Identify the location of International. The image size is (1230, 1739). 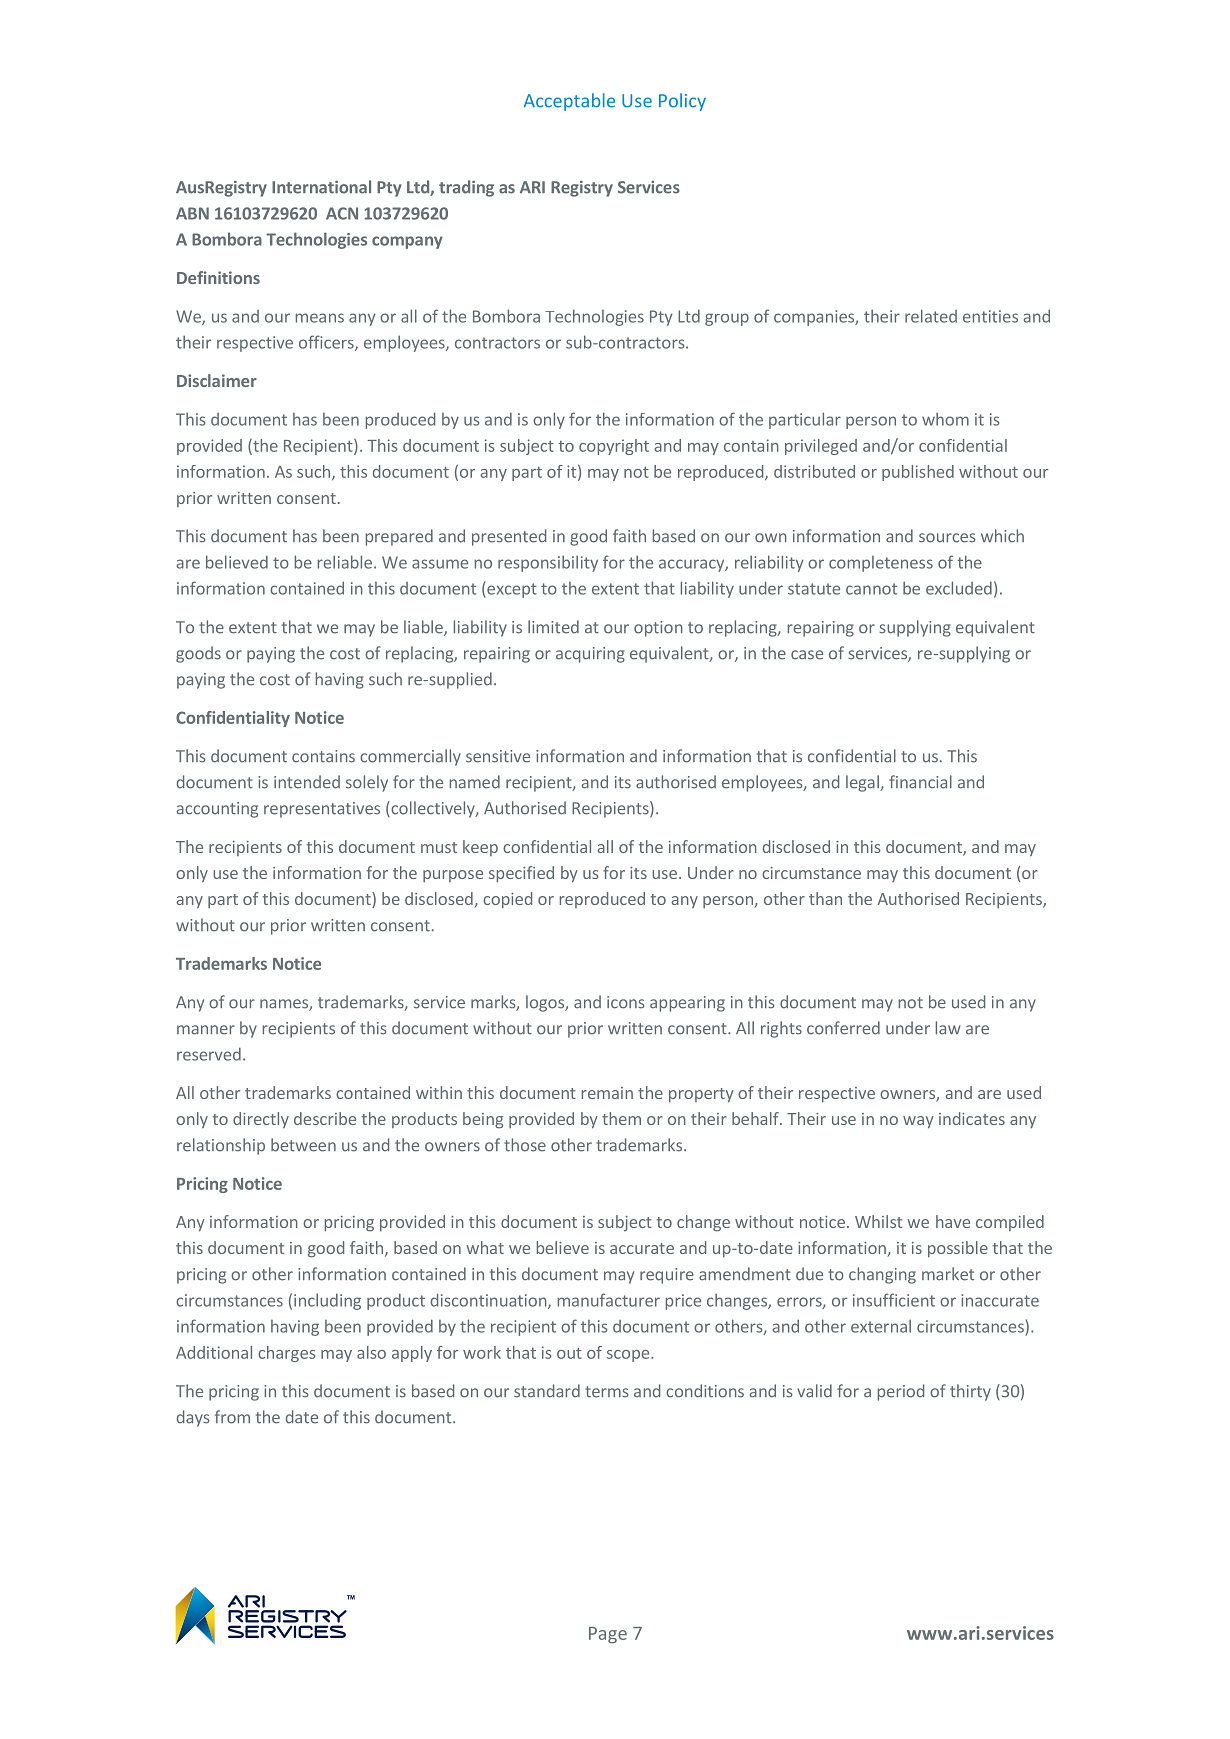
(321, 187).
